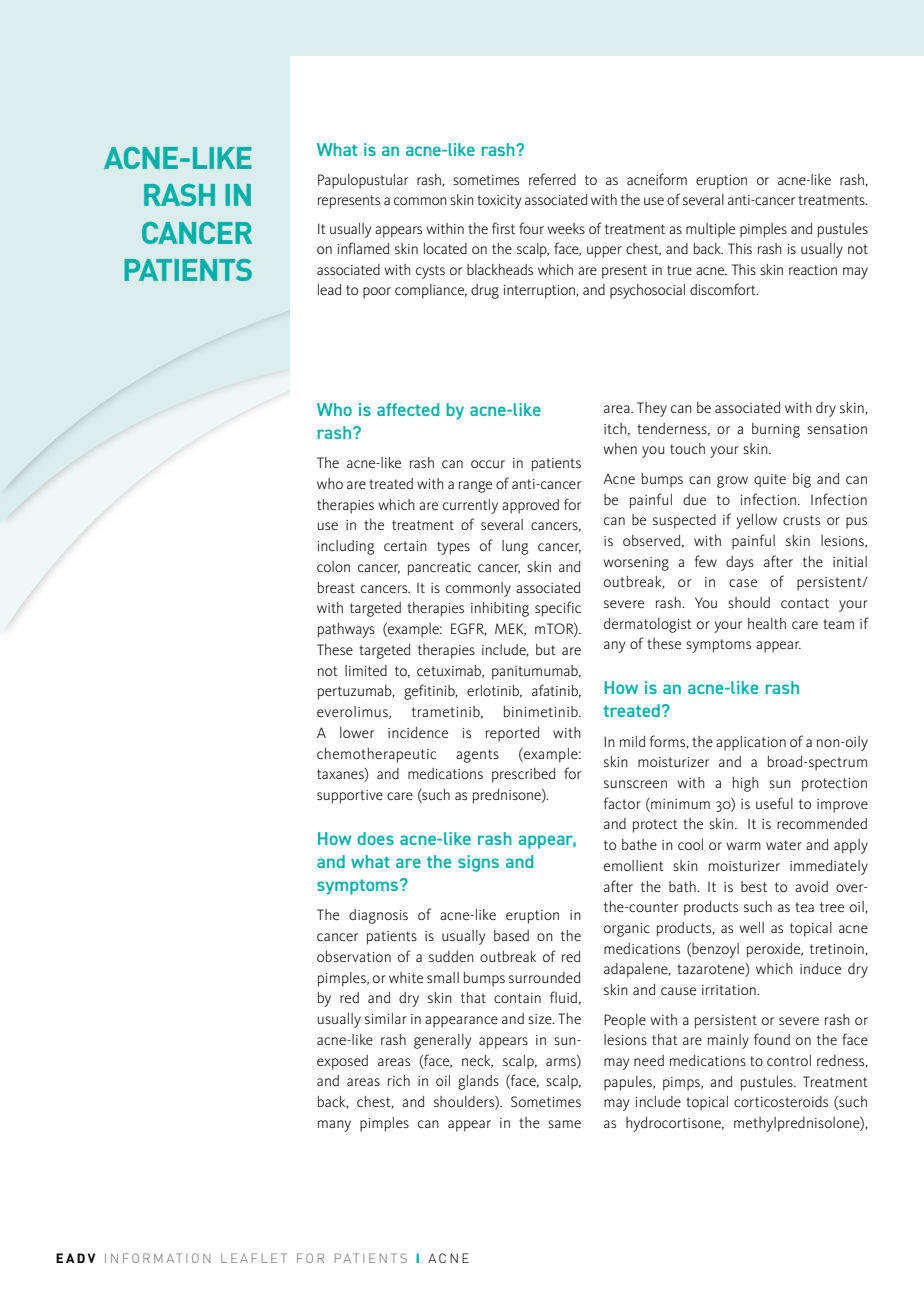 This page has width=924, height=1308. What do you see at coordinates (566, 228) in the page?
I see `weeks` at bounding box center [566, 228].
